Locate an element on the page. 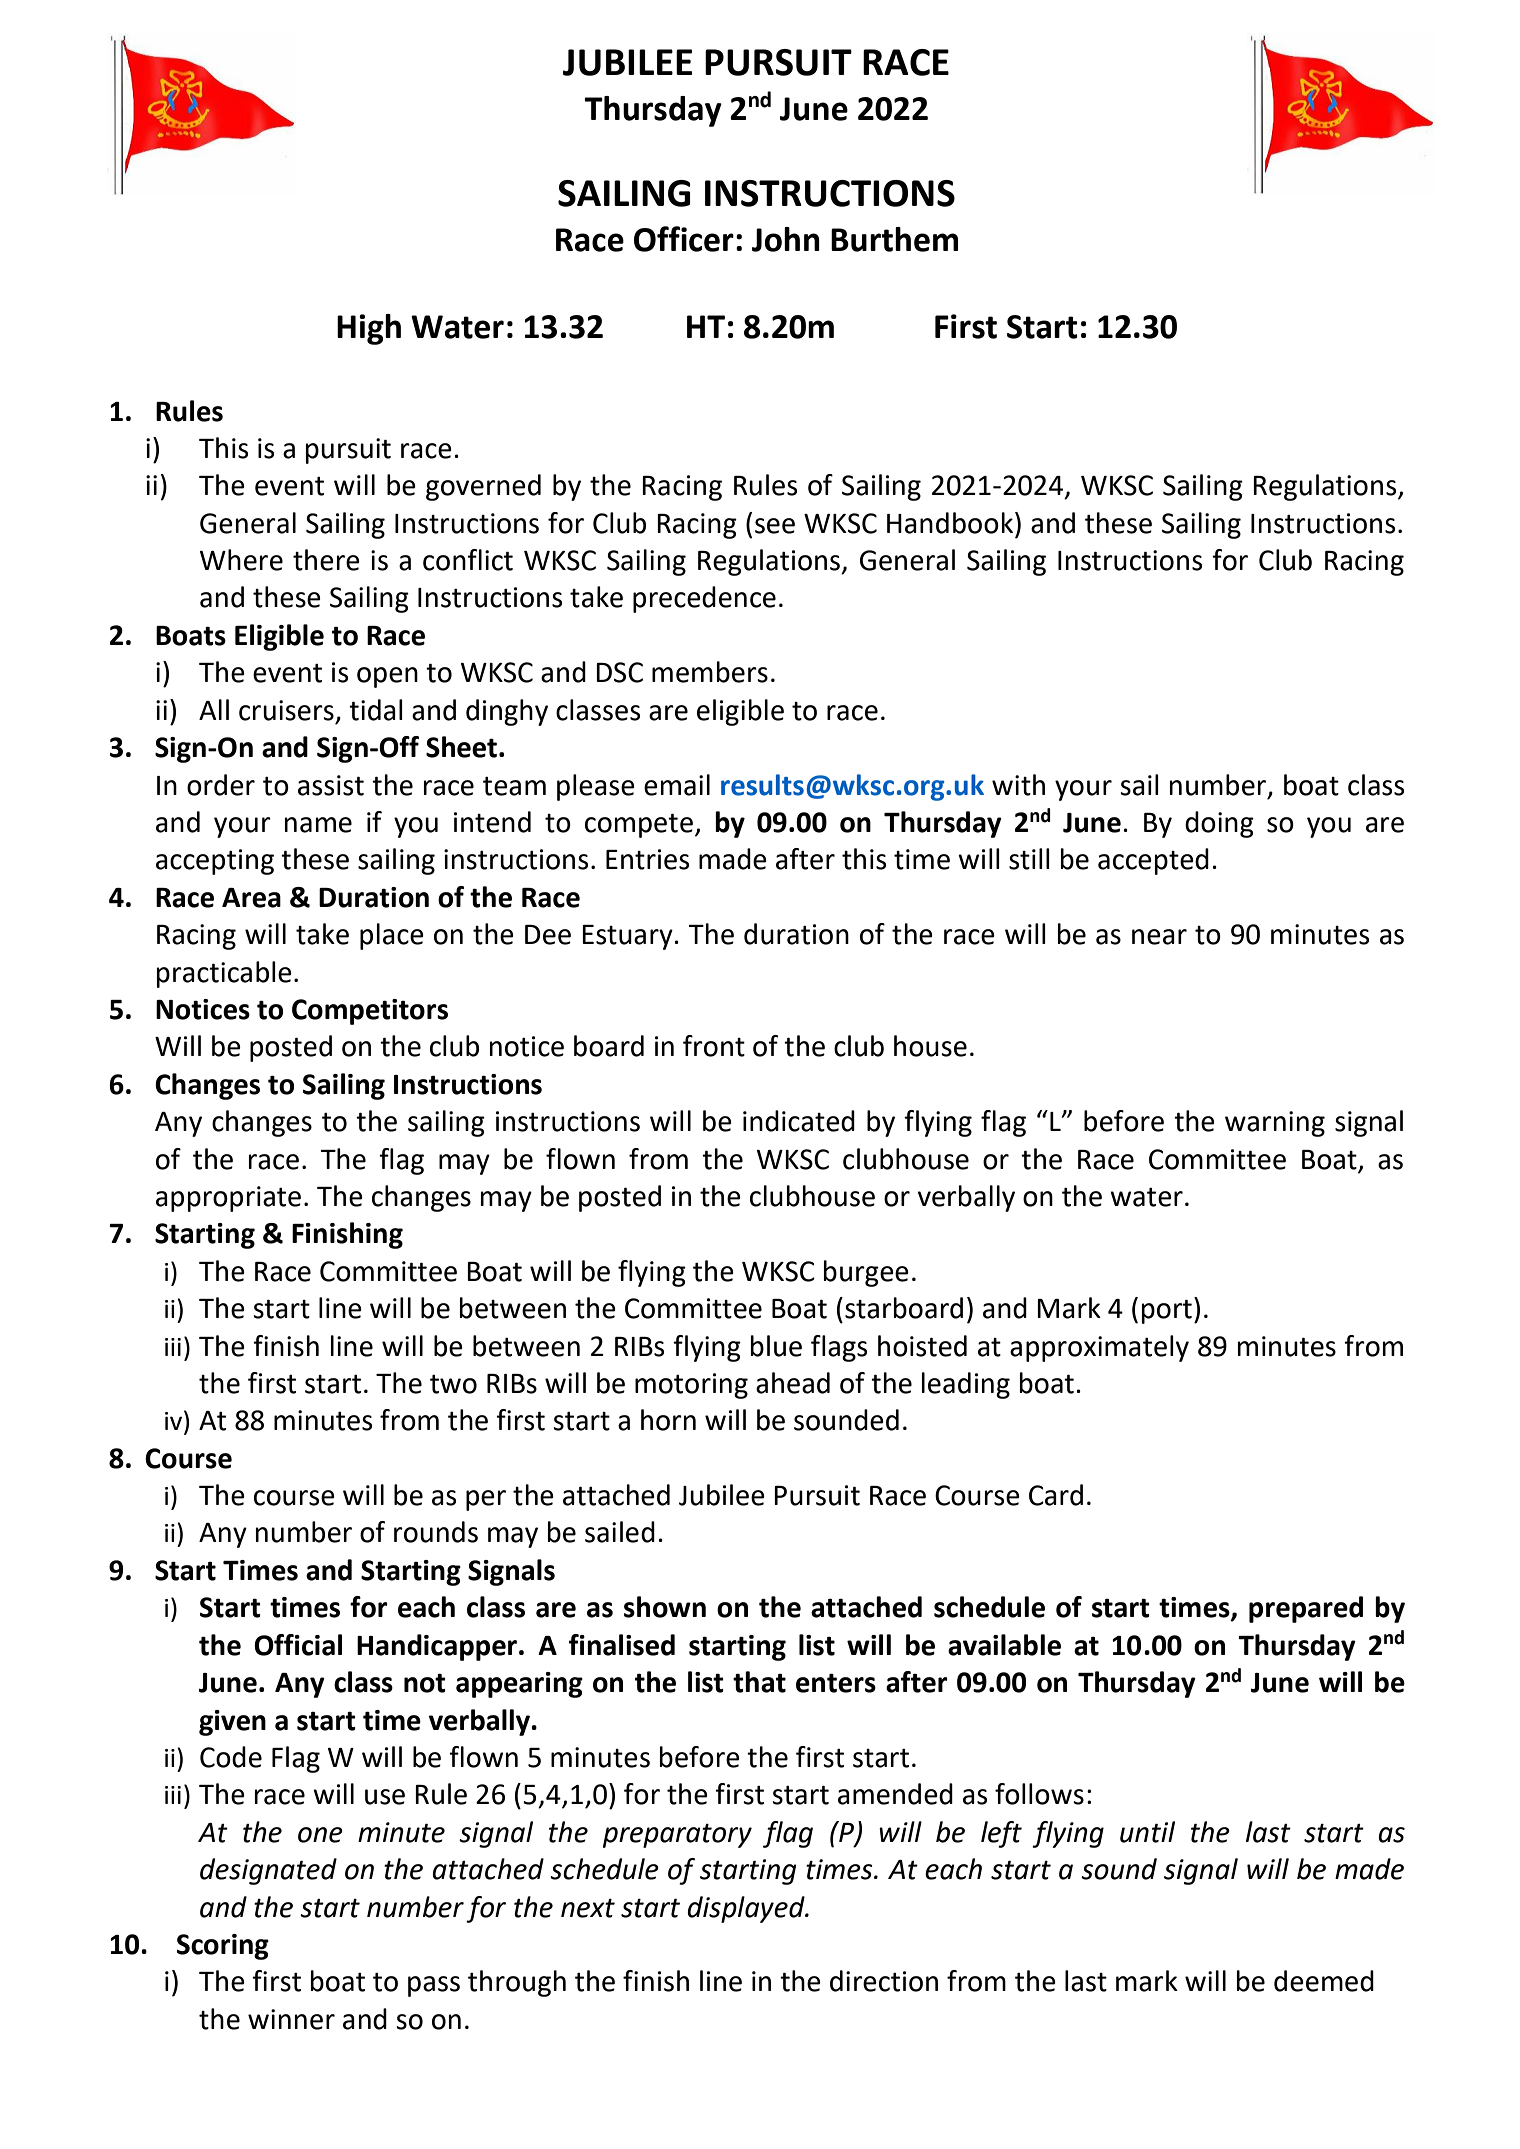 The width and height of the image is (1520, 2149). winner is located at coordinates (291, 2019).
